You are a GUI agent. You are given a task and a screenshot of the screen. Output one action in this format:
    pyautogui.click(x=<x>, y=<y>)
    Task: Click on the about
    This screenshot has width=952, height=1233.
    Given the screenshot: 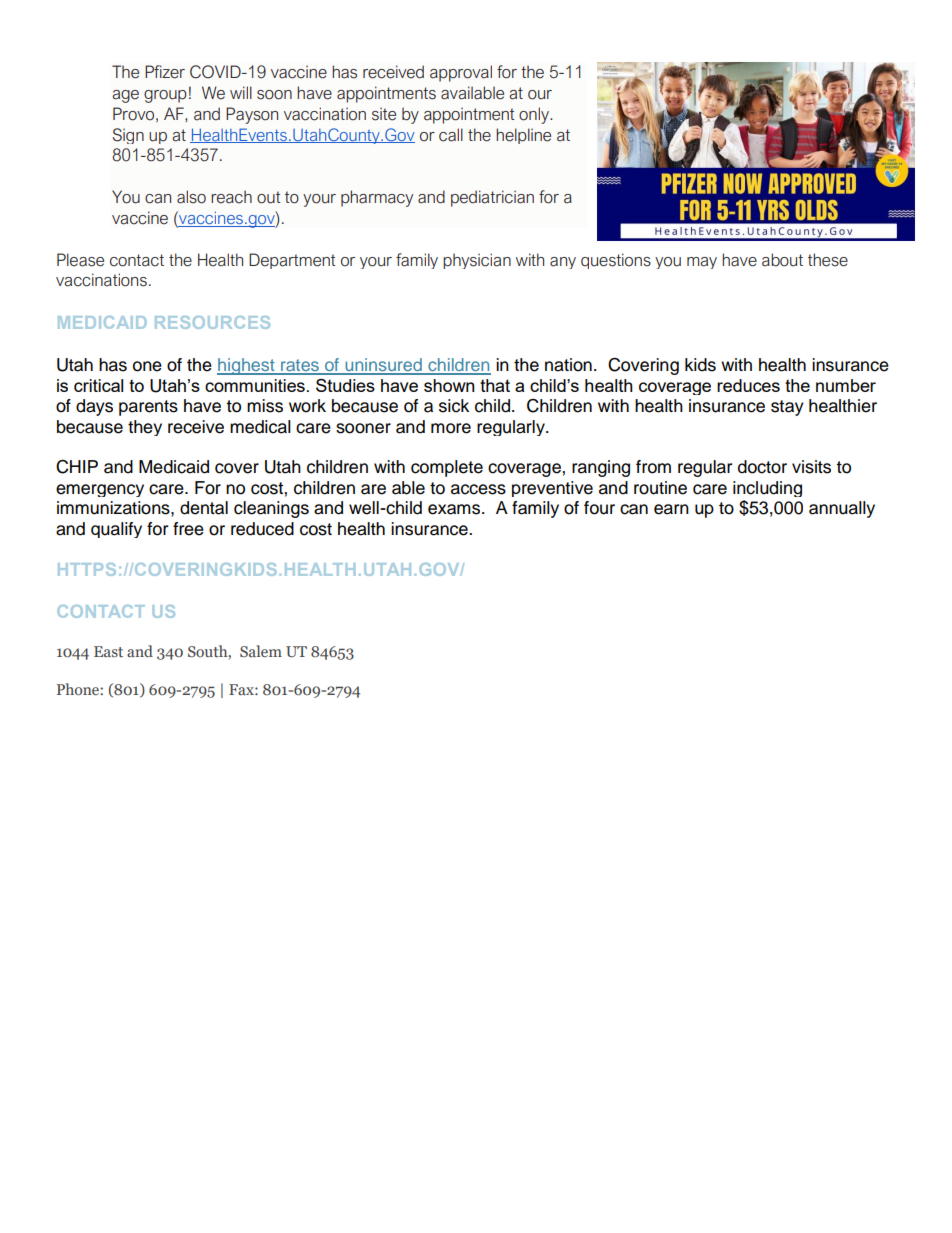 What is the action you would take?
    pyautogui.click(x=782, y=260)
